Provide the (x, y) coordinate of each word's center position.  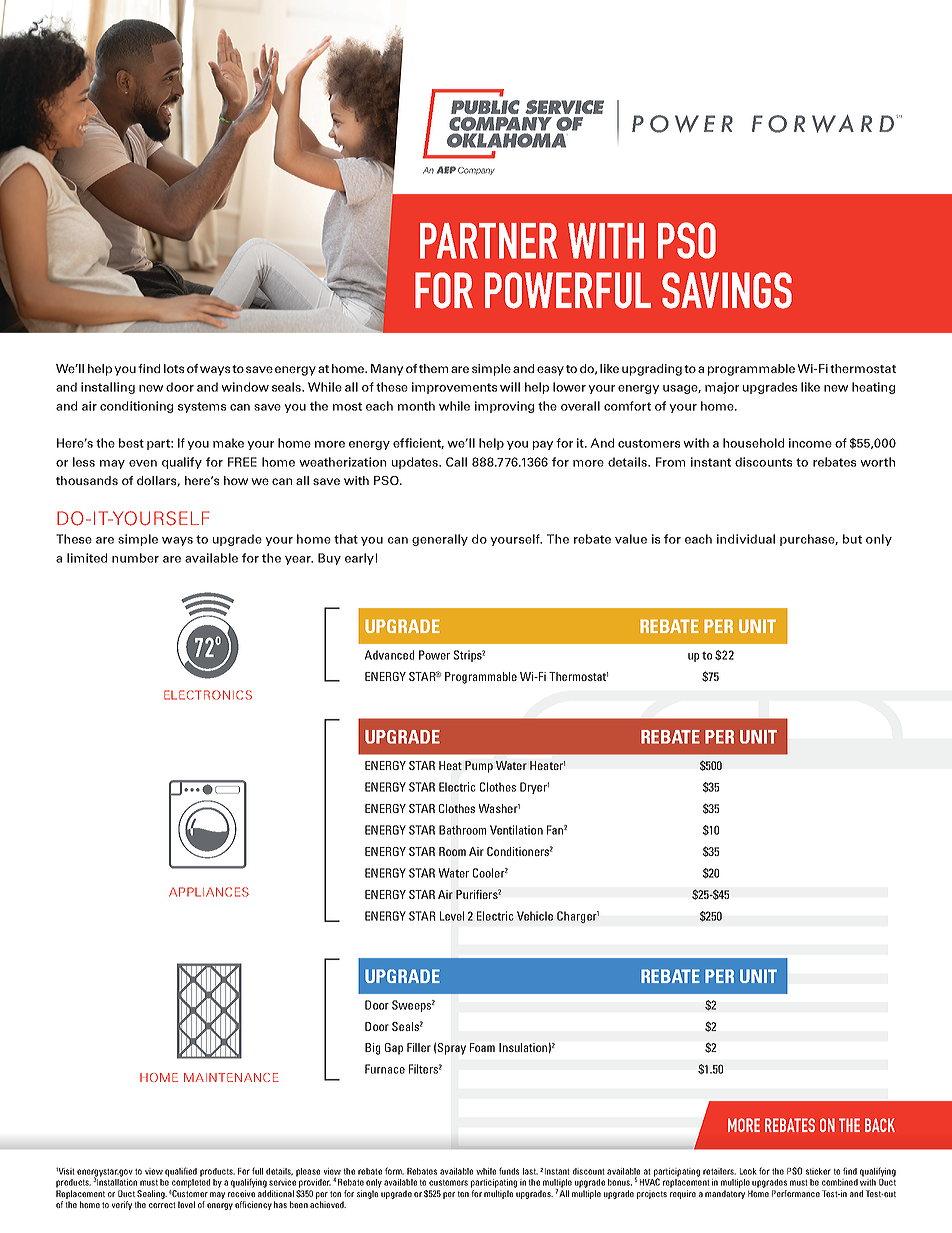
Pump (479, 767)
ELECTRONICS (208, 695)
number (135, 558)
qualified (181, 1172)
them (433, 368)
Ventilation (516, 830)
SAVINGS (727, 290)
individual (746, 539)
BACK (880, 1125)
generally (440, 540)
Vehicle (535, 916)
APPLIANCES (209, 892)
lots (174, 368)
